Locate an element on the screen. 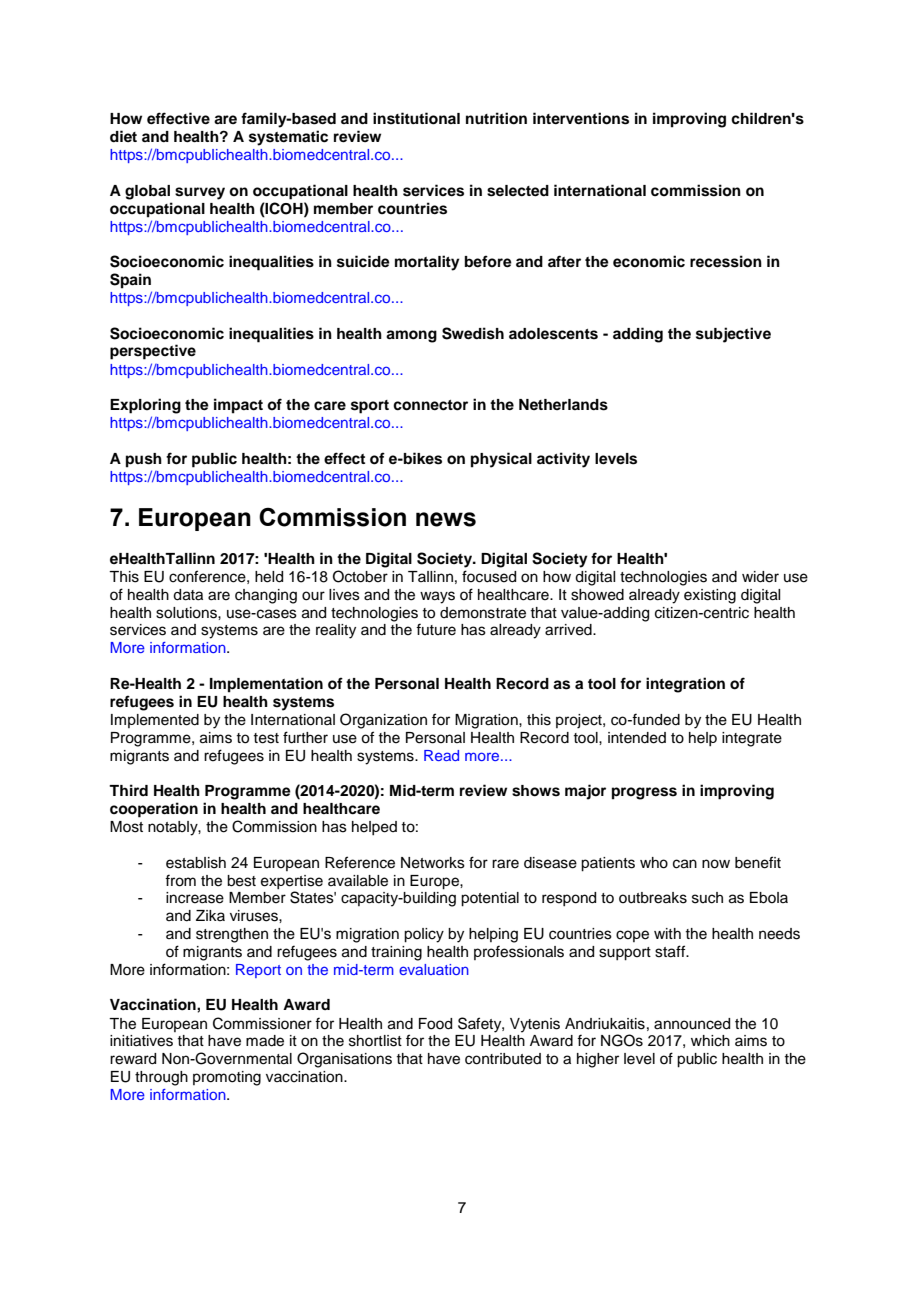 The height and width of the screenshot is (1308, 924). existing is located at coordinates (710, 596).
